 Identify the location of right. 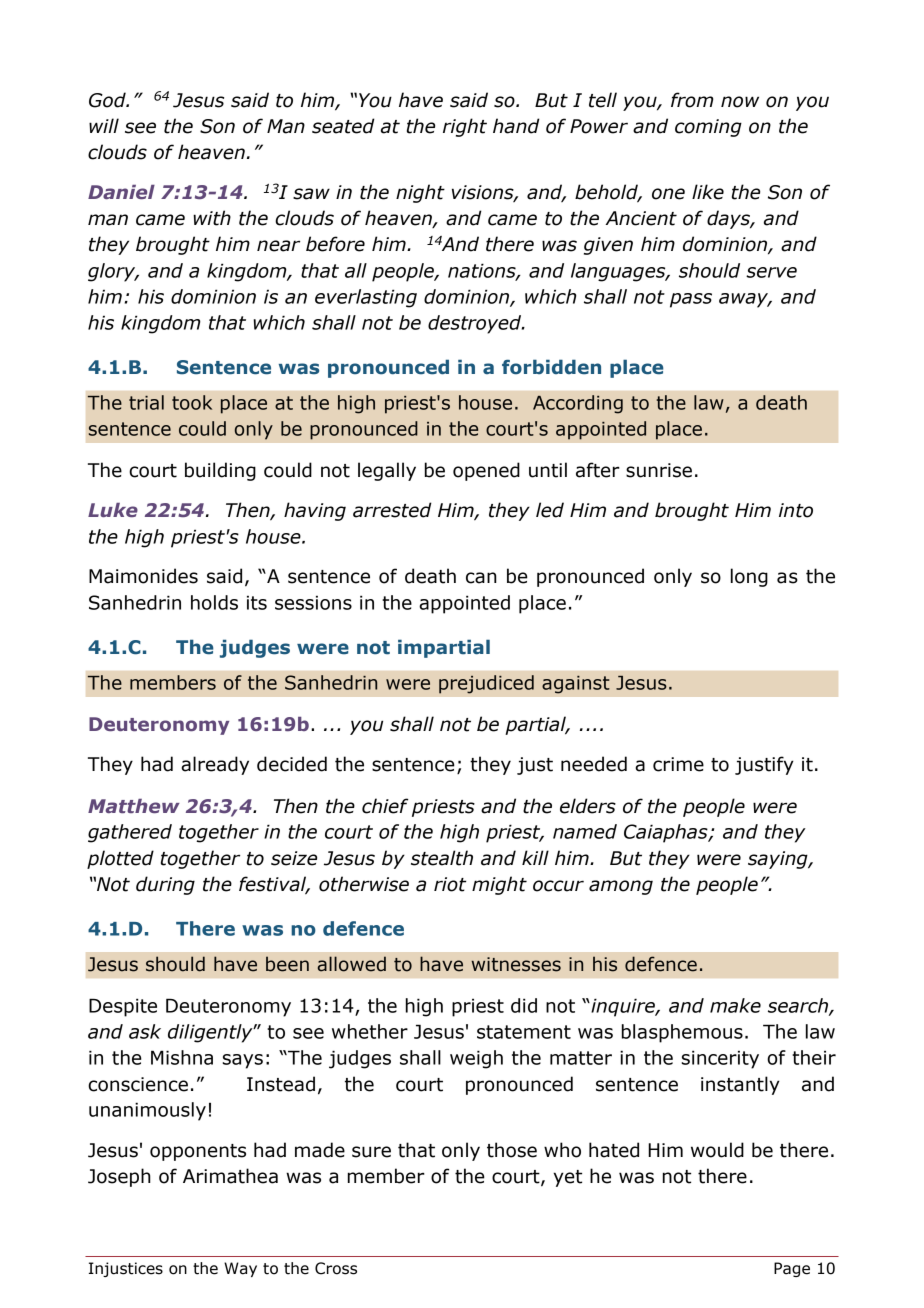
(465, 127).
